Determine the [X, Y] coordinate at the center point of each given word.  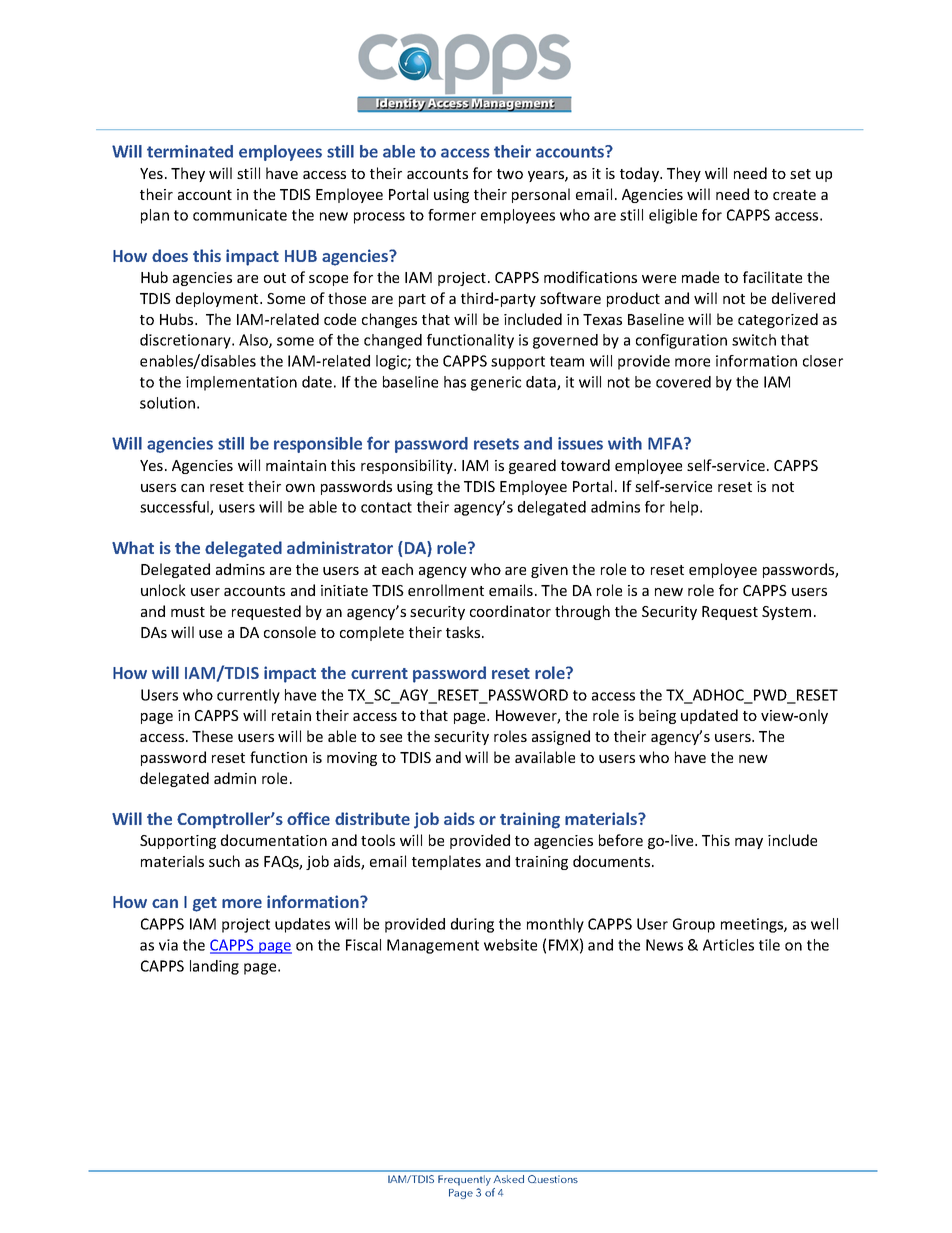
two [510, 174]
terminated [190, 151]
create [794, 195]
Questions [553, 1179]
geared [532, 466]
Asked [508, 1179]
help [685, 508]
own [300, 488]
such [224, 861]
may [749, 843]
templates [446, 862]
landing [214, 967]
